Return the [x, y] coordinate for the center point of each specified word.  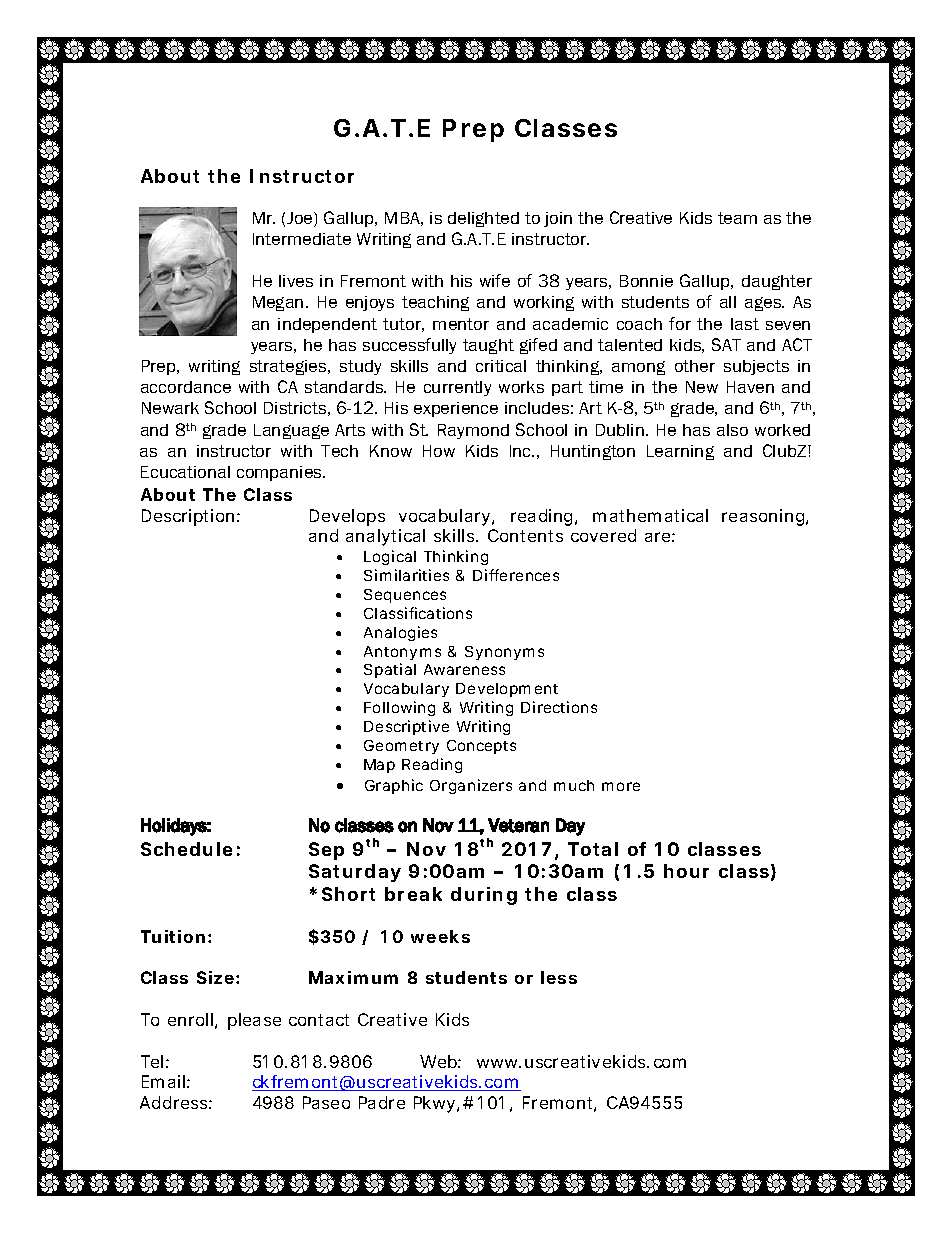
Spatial [390, 670]
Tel [152, 1061]
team [737, 218]
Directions [559, 707]
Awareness [464, 669]
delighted [483, 219]
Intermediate [302, 239]
